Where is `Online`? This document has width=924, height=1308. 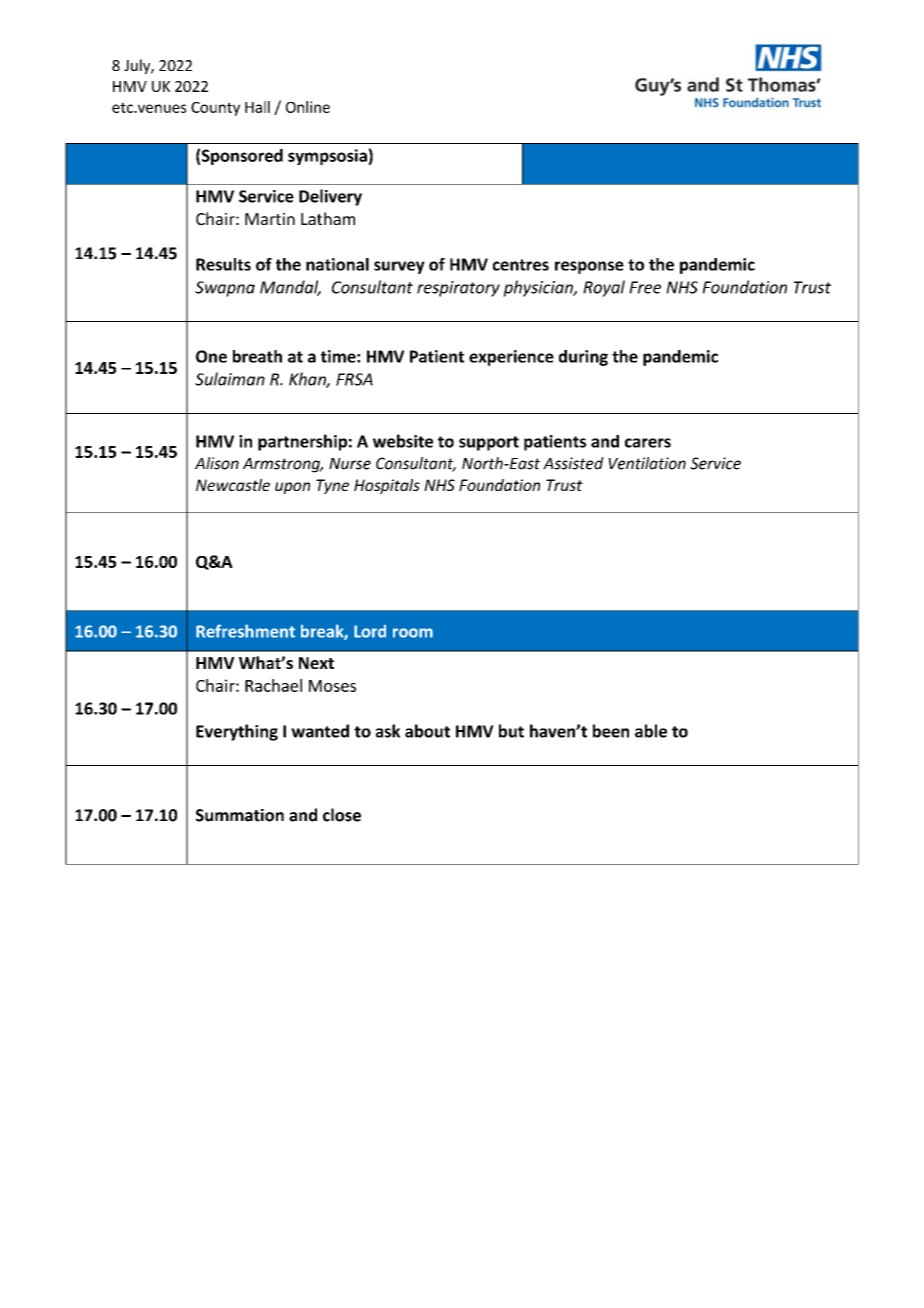
Online is located at coordinates (308, 107).
